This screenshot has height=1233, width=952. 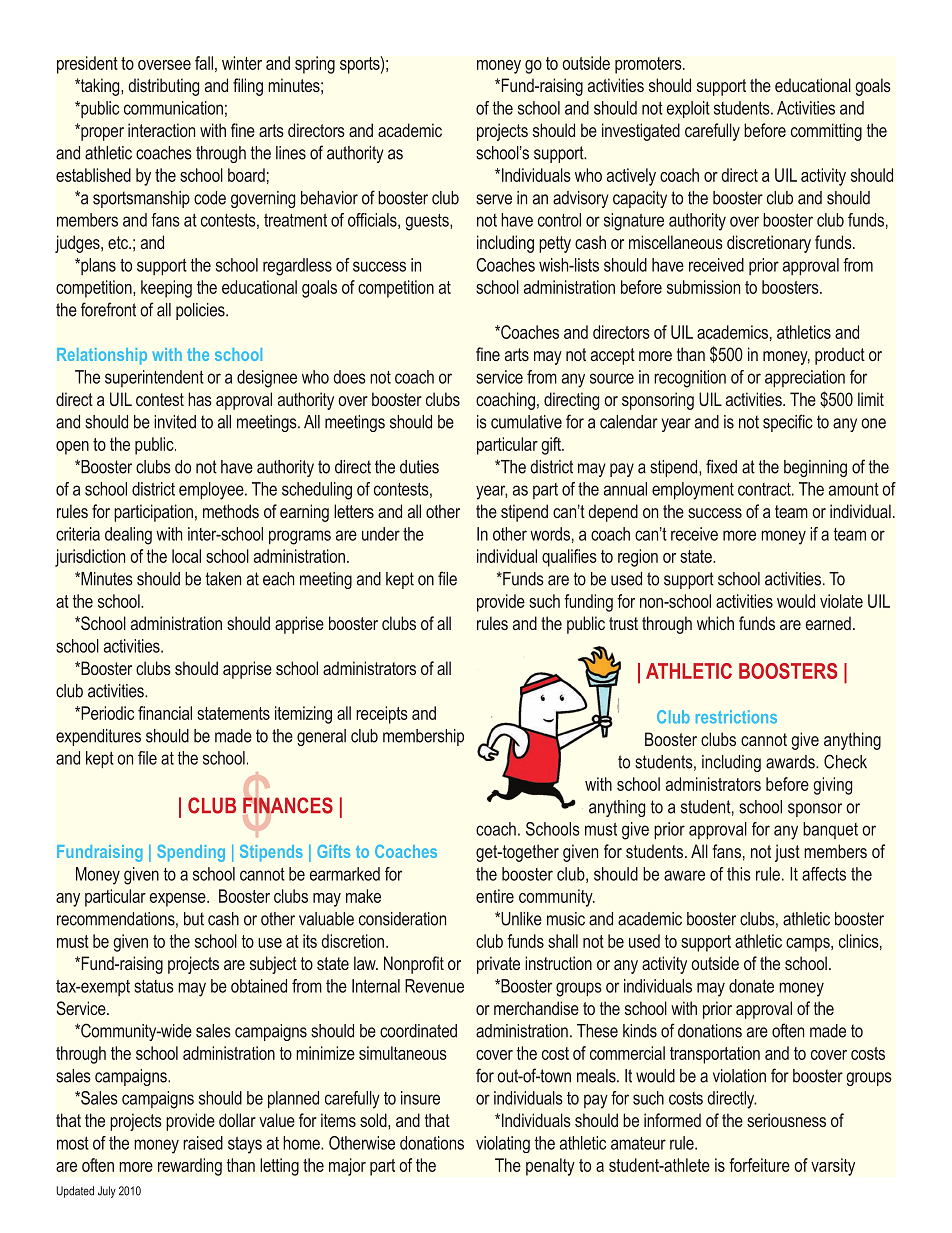 I want to click on taken, so click(x=223, y=579).
